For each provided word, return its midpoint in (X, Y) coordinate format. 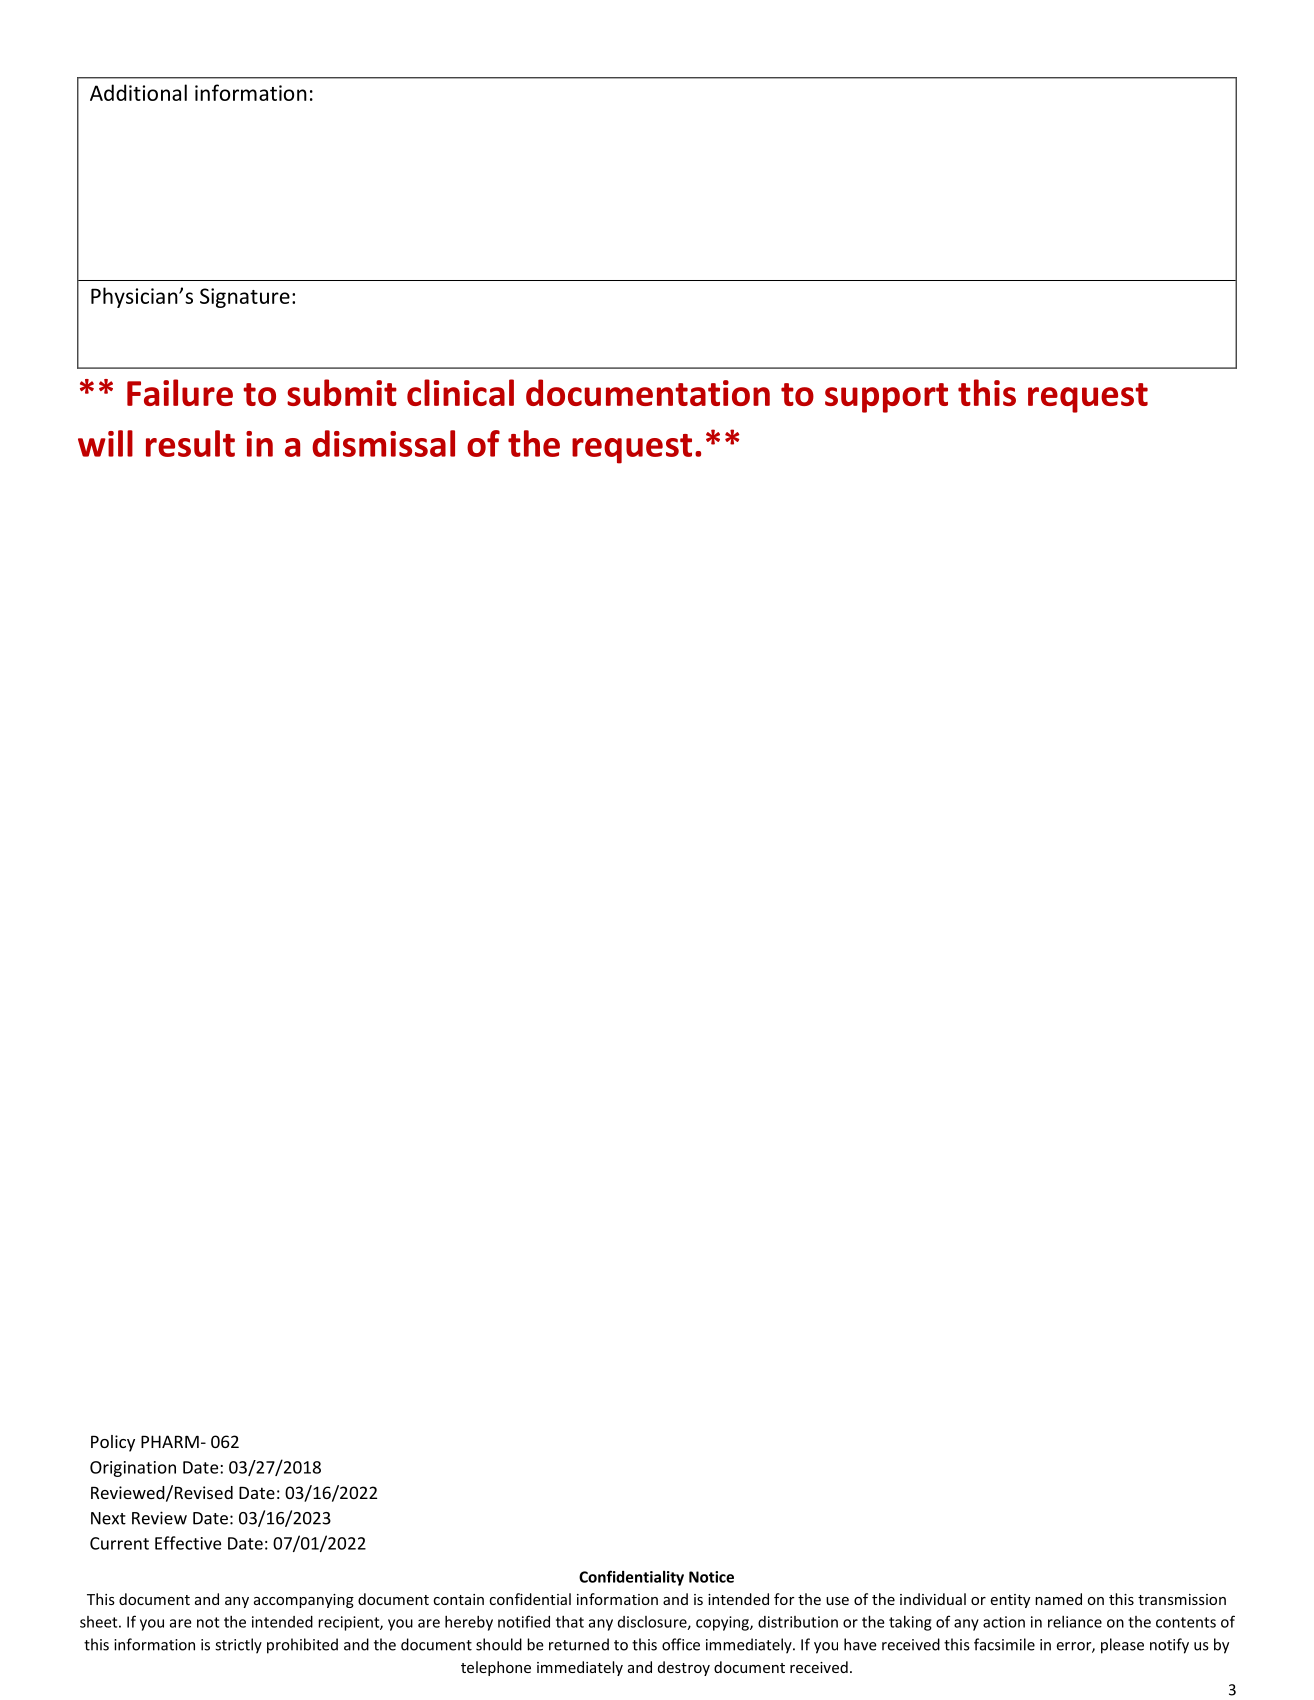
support (886, 398)
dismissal (383, 443)
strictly (238, 1646)
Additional (138, 92)
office (681, 1644)
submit (342, 392)
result (190, 443)
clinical (460, 392)
